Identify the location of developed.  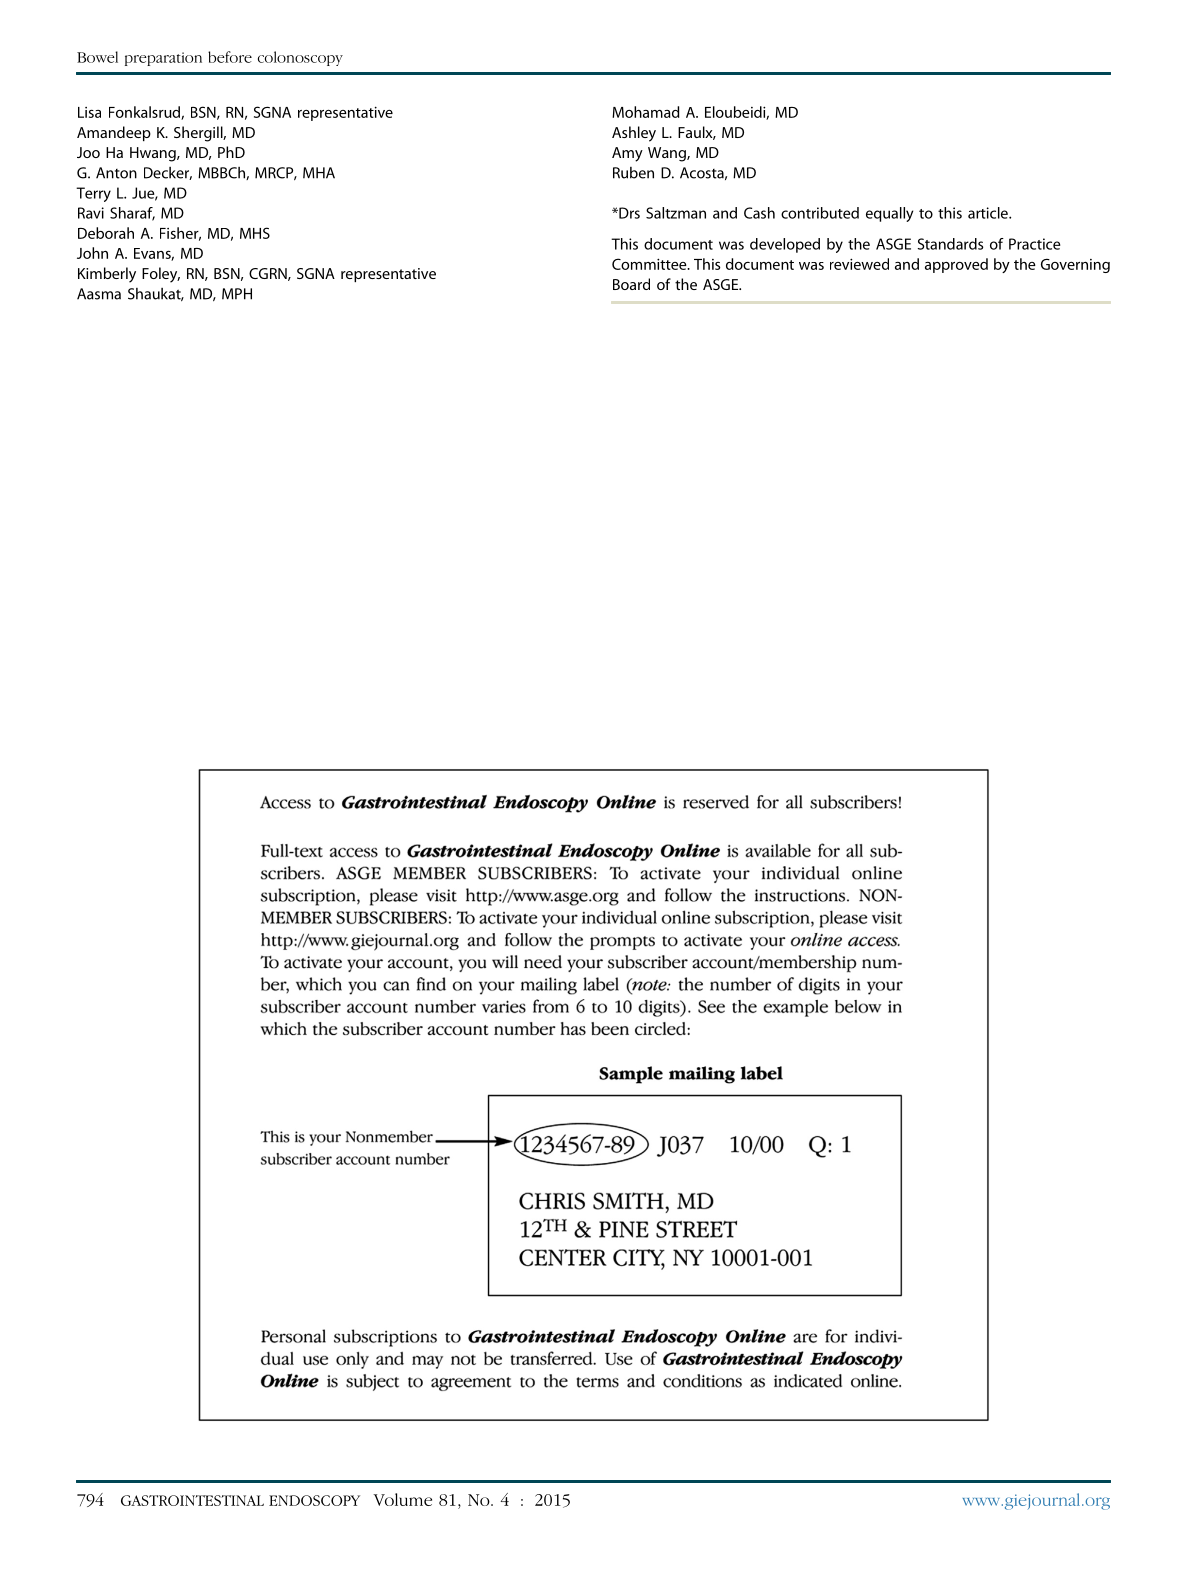
(785, 245).
